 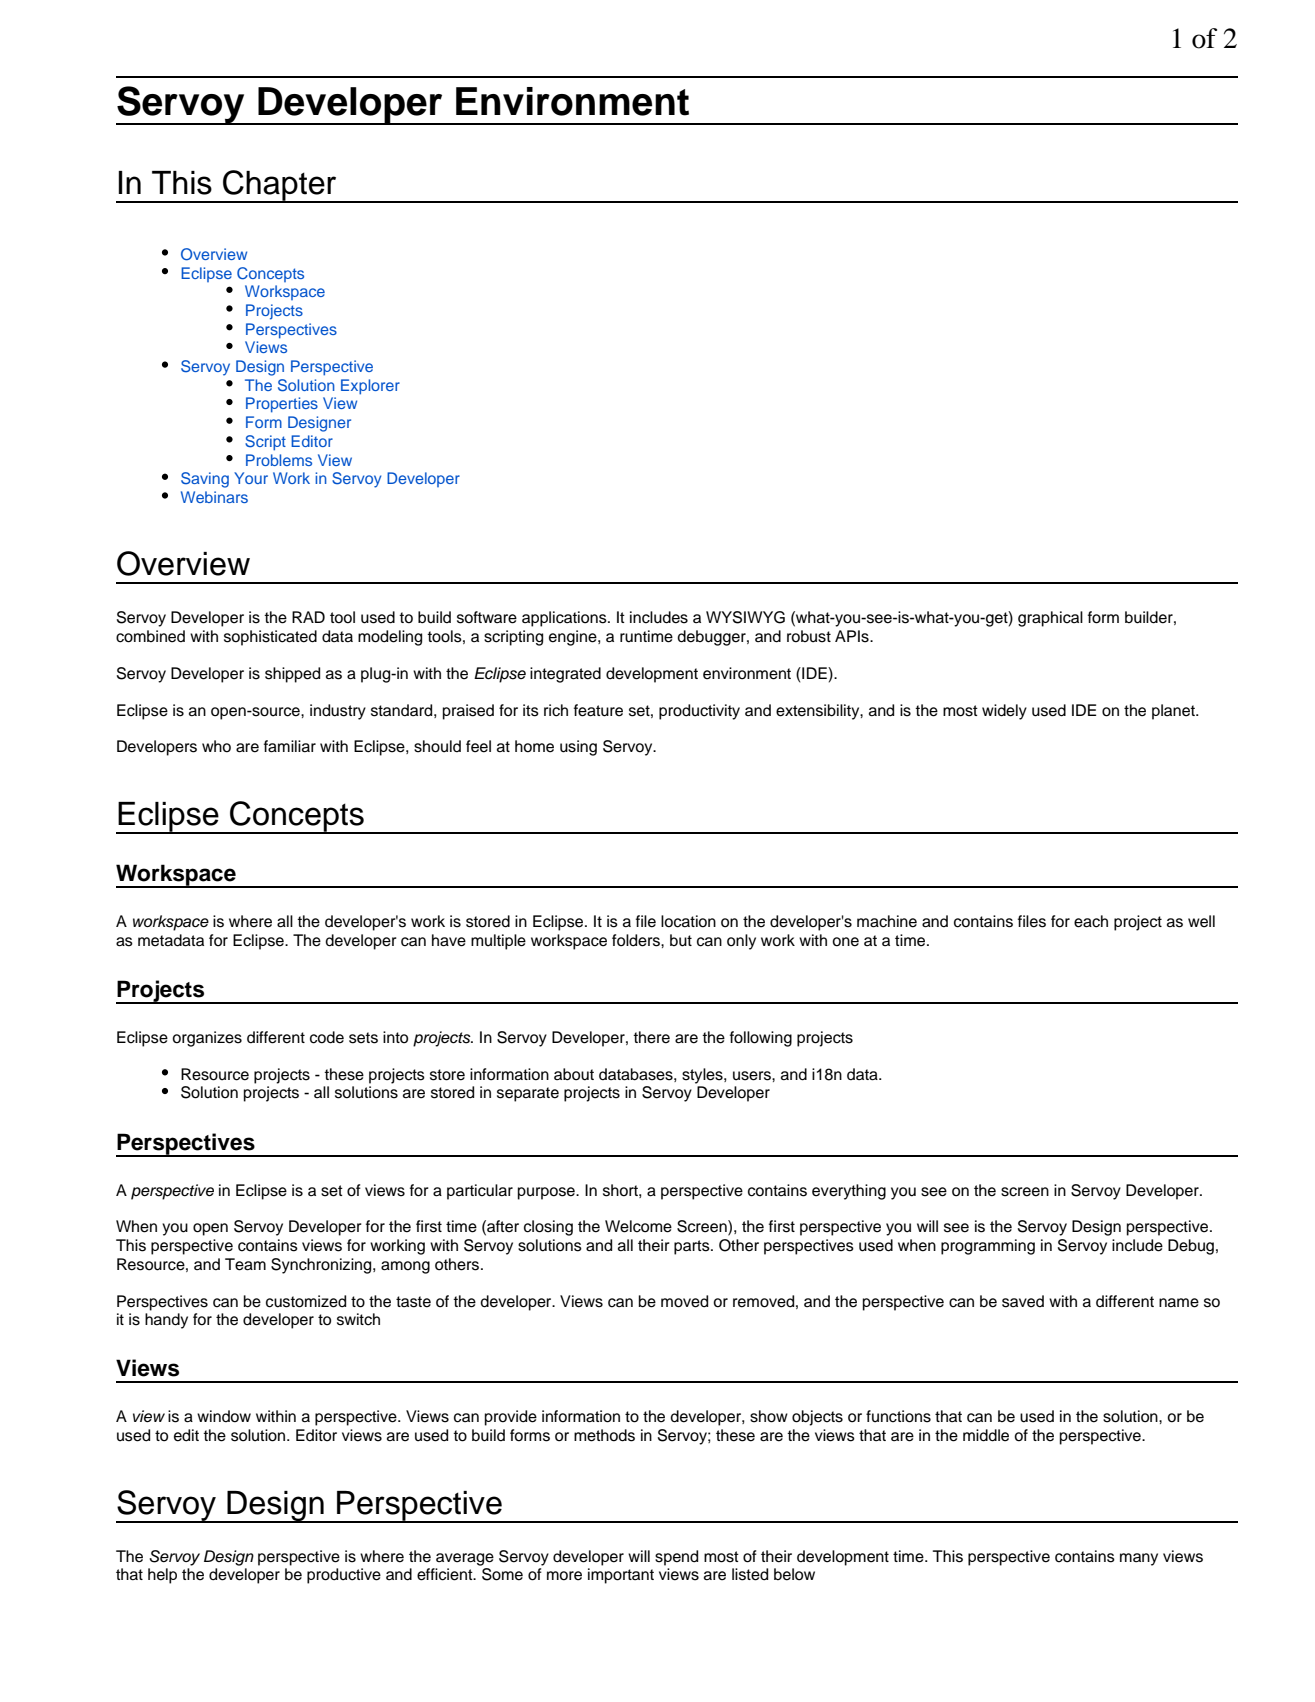 I want to click on have, so click(x=449, y=940).
